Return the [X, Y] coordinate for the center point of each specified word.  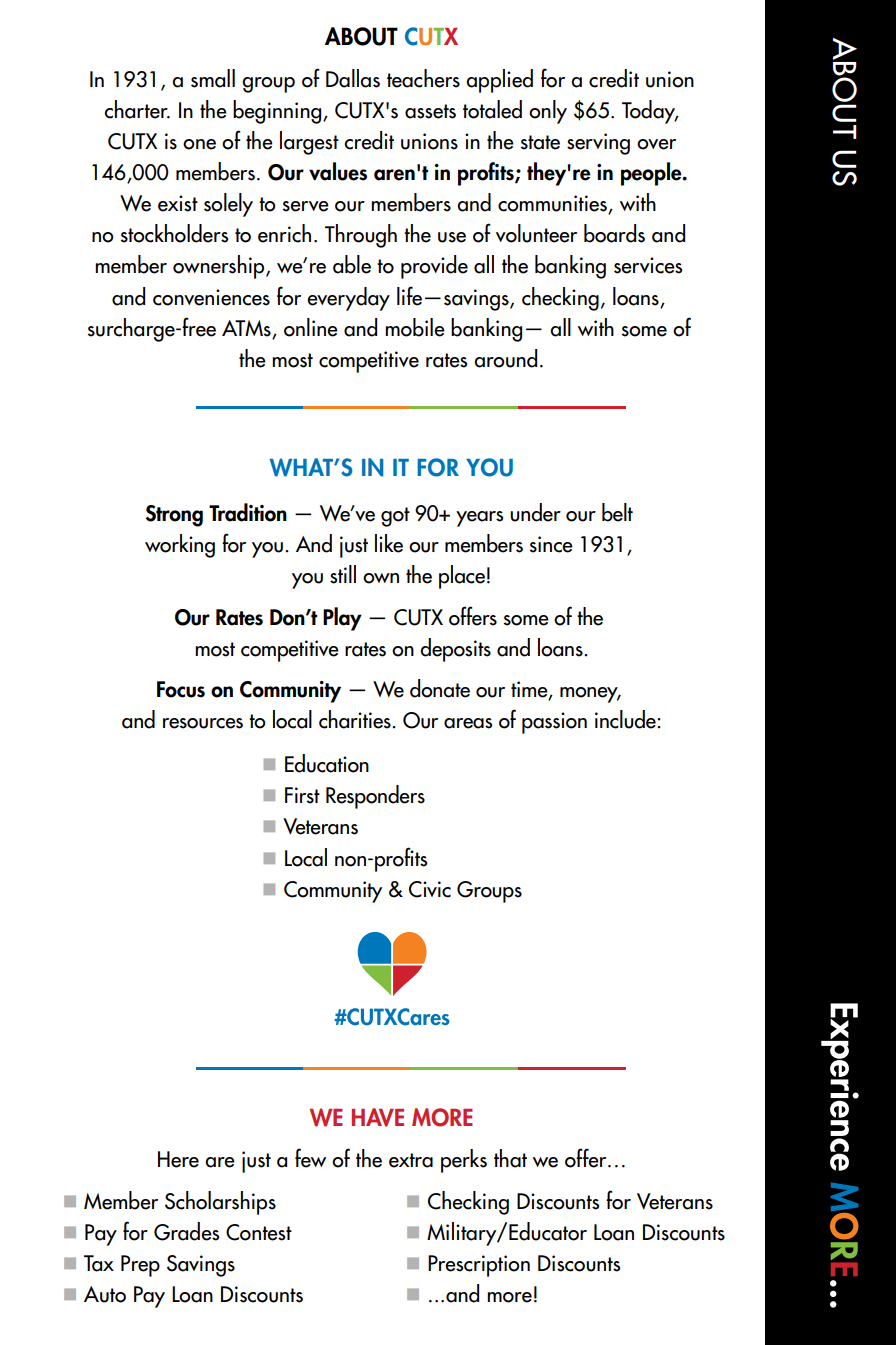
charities [356, 719]
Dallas [353, 78]
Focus [181, 689]
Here [178, 1159]
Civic [430, 889]
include [626, 719]
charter [137, 109]
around [505, 358]
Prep [140, 1266]
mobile [415, 327]
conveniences [211, 297]
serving [598, 144]
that [510, 1158]
